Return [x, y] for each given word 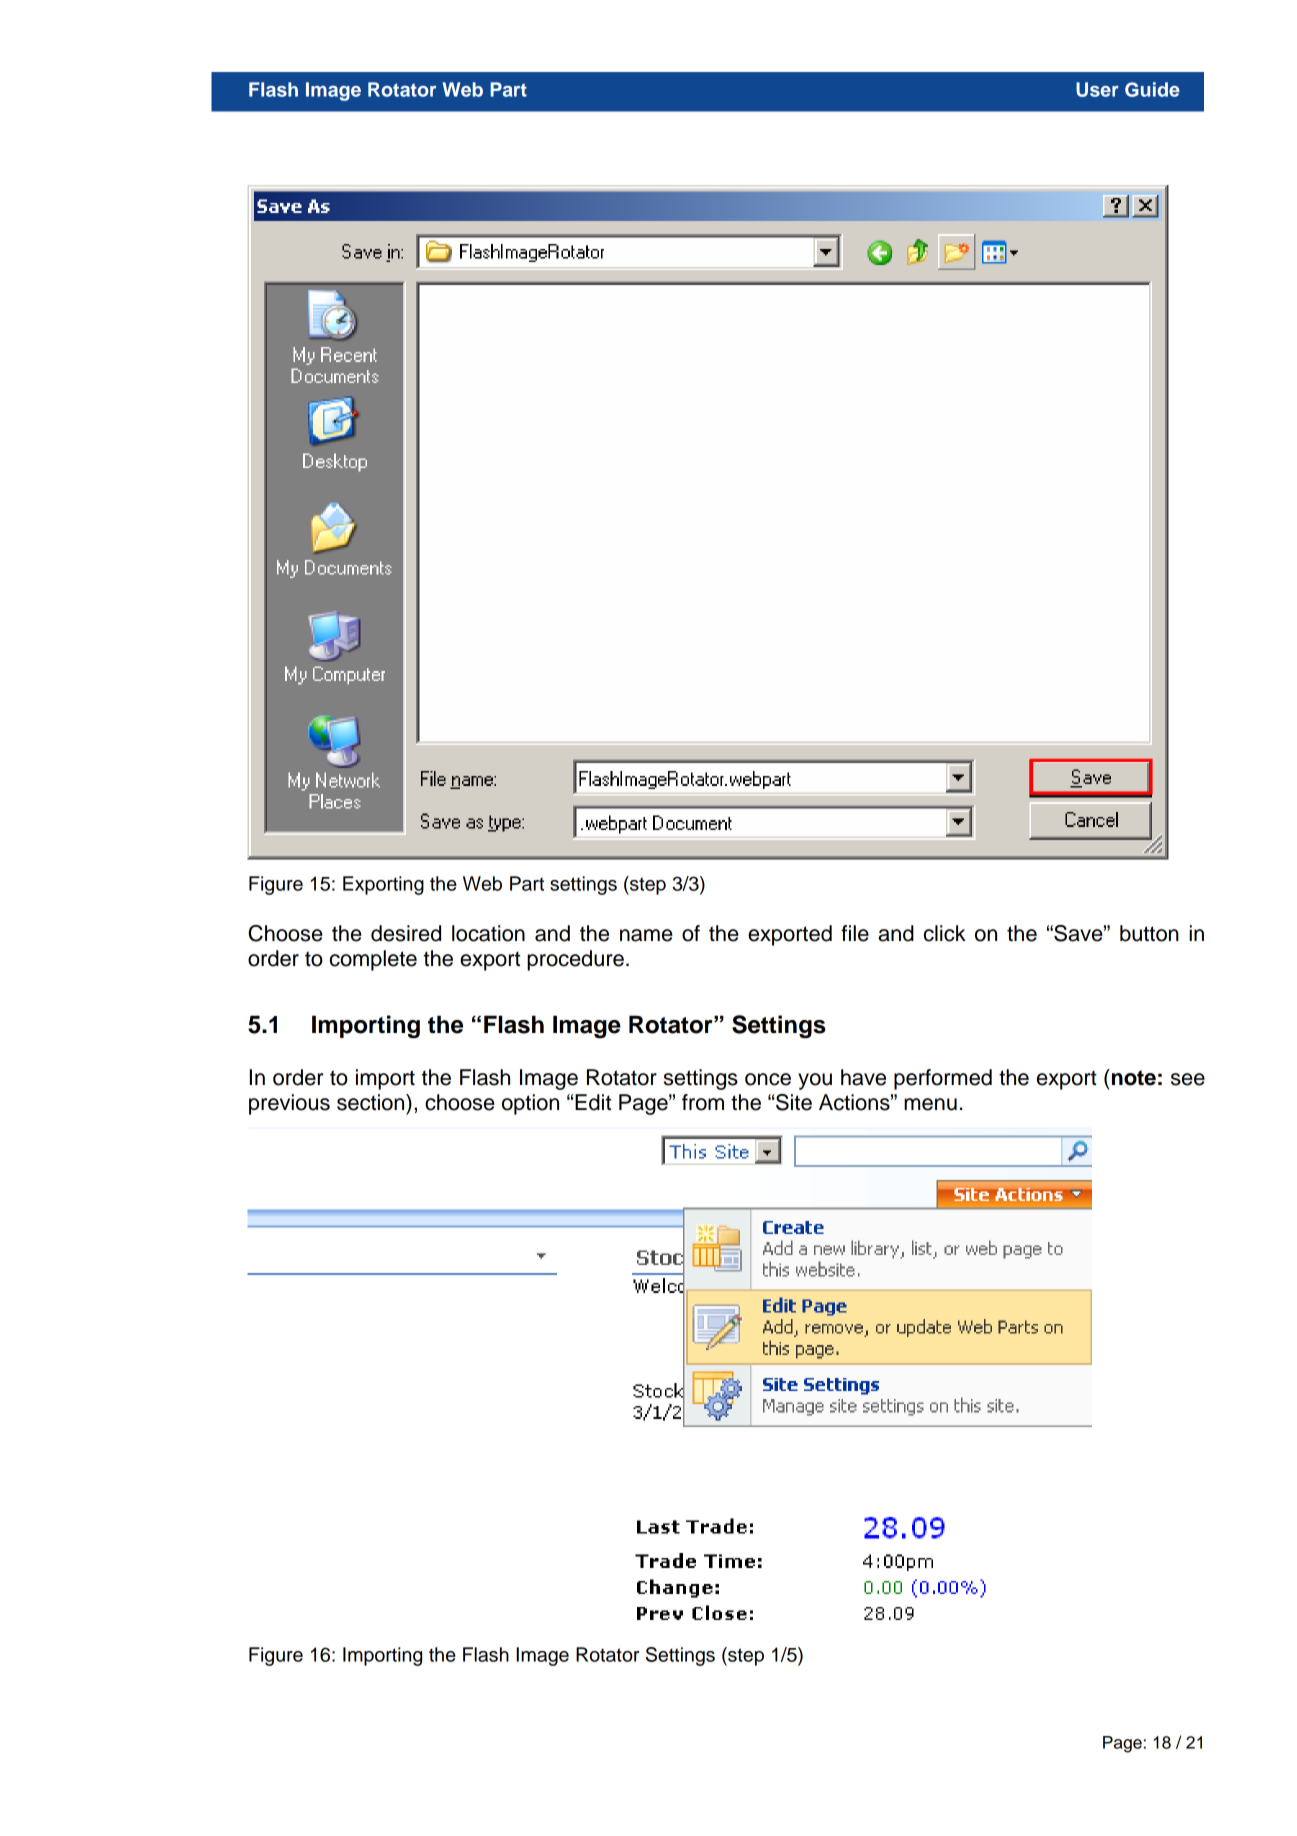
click [945, 933]
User [1097, 89]
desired [406, 933]
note [1132, 1077]
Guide [1152, 89]
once [768, 1079]
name [646, 935]
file [855, 933]
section [372, 1102]
